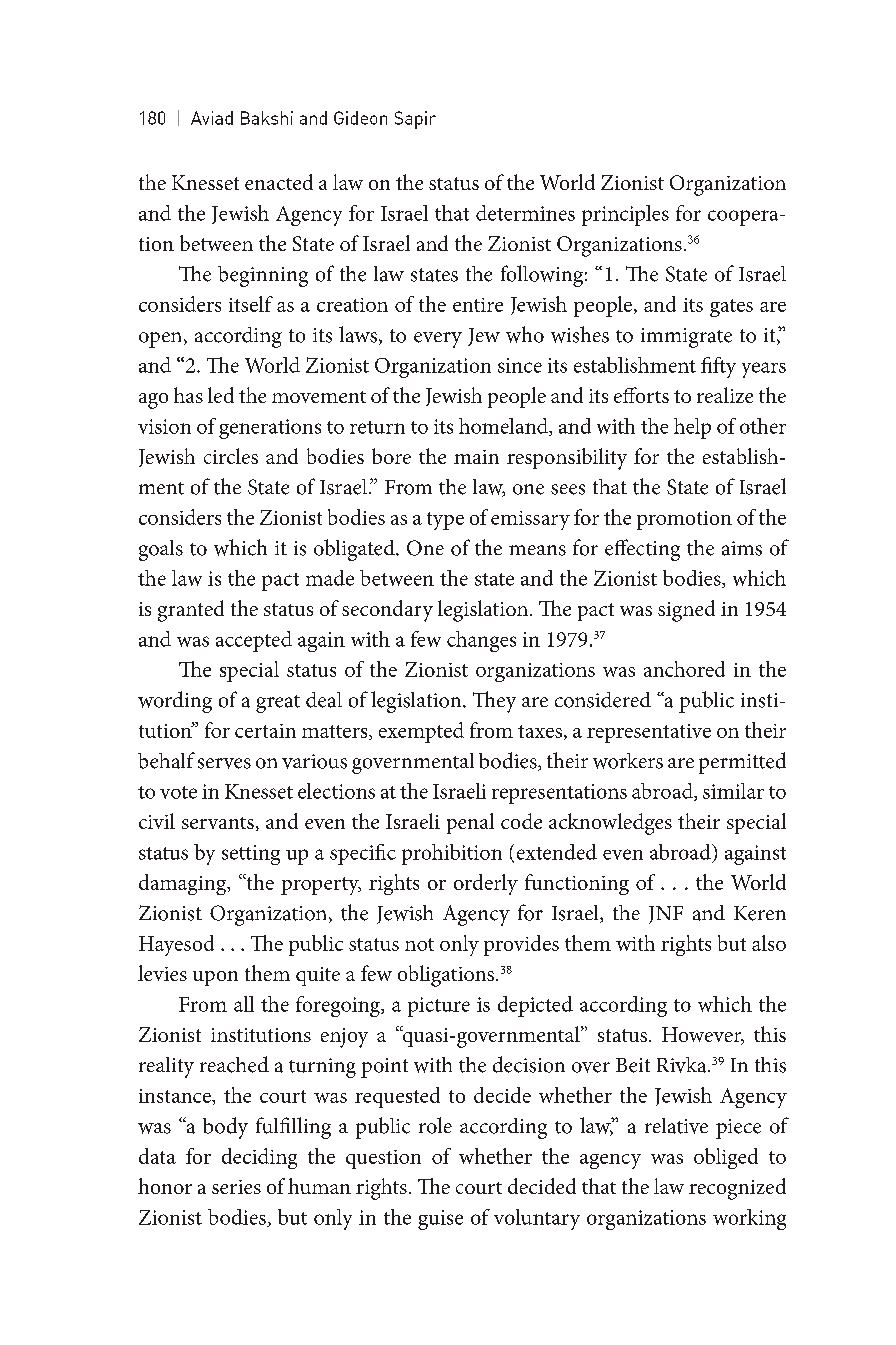  I want to click on picture, so click(439, 1007).
